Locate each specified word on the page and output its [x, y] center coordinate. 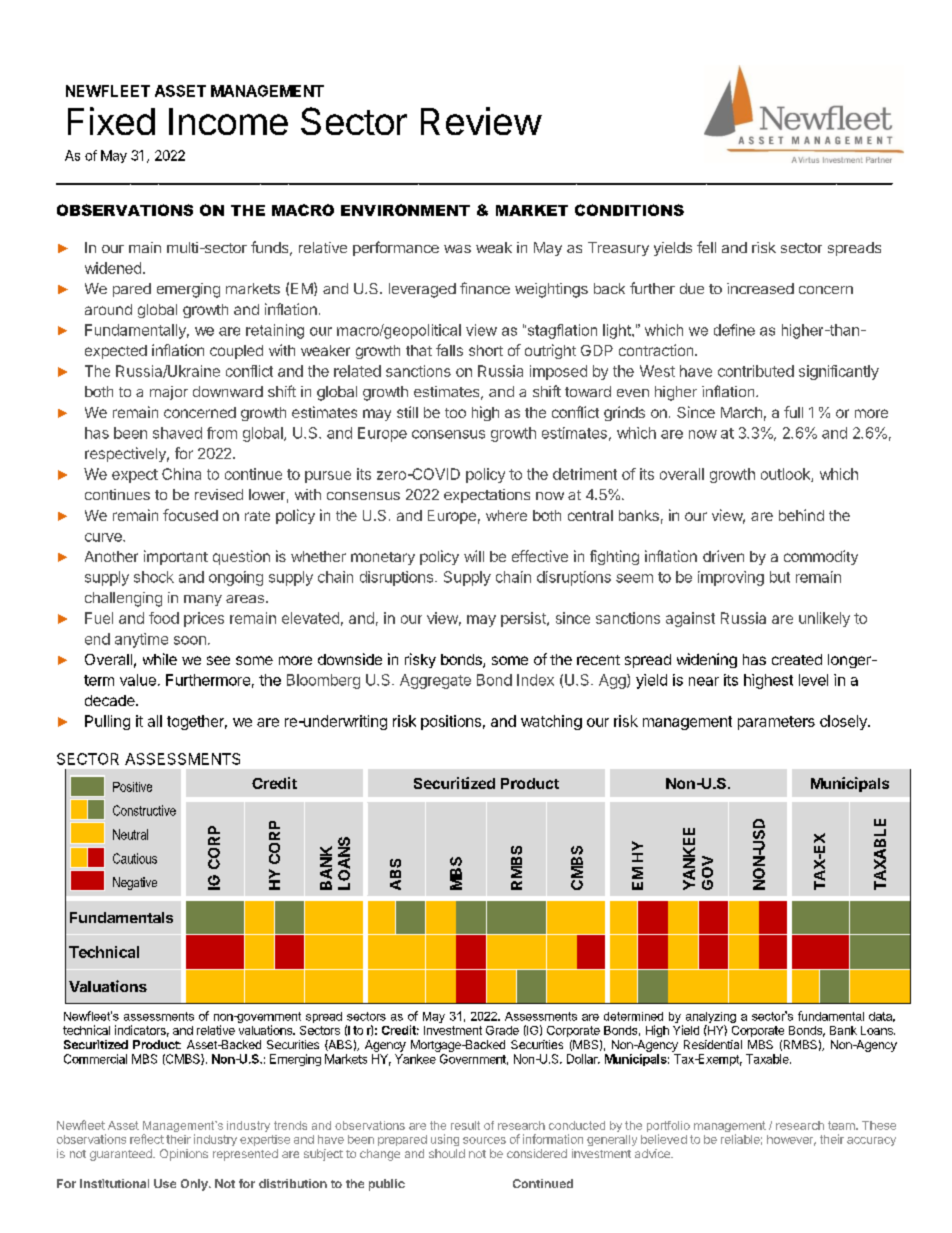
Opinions [184, 1155]
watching [551, 722]
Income [228, 121]
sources [484, 1140]
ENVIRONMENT [405, 210]
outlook [786, 475]
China [181, 474]
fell [706, 247]
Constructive [144, 810]
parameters [776, 723]
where [506, 515]
